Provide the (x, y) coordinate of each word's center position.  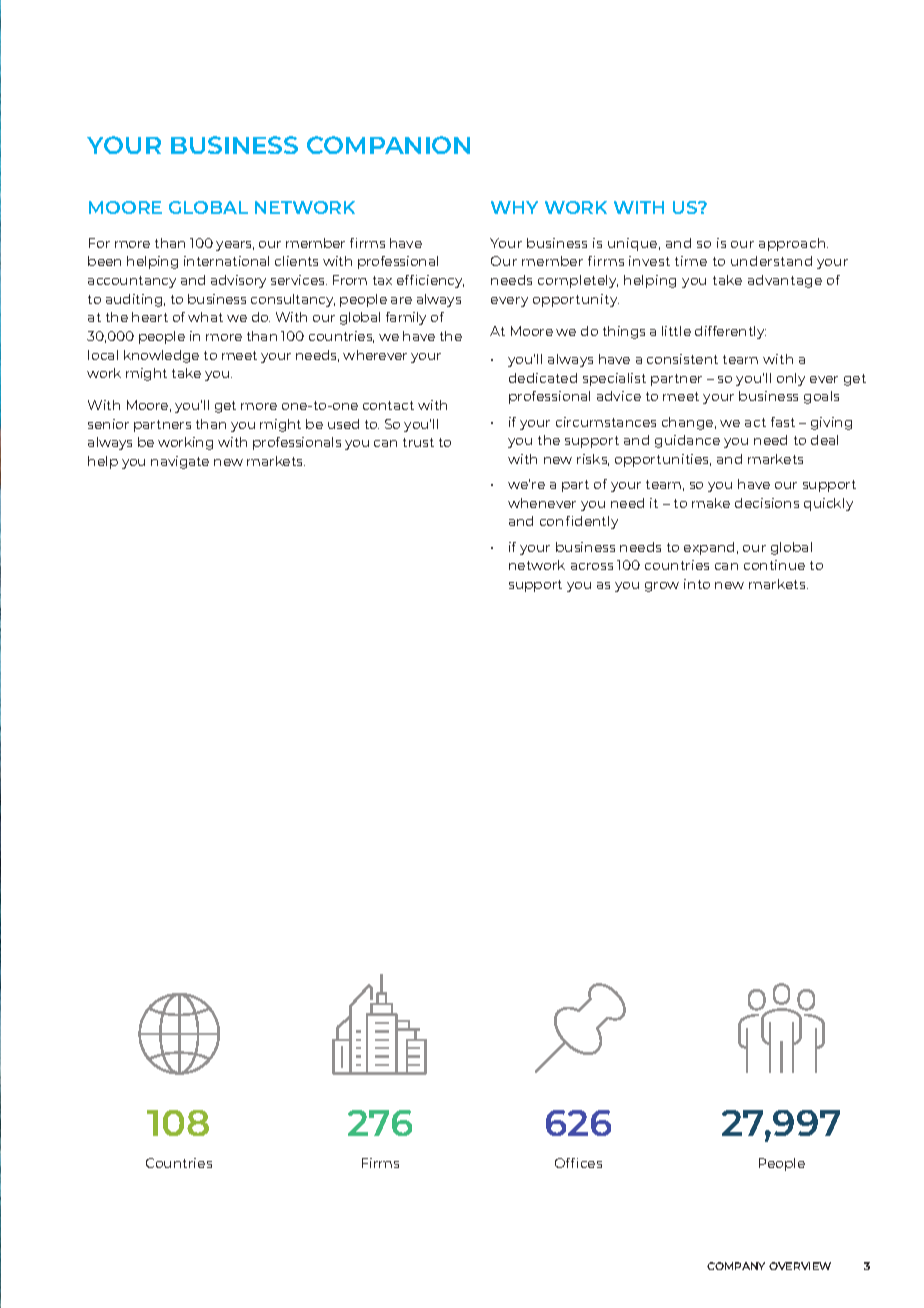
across (592, 566)
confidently (579, 522)
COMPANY (736, 1266)
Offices (578, 1163)
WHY (514, 207)
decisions (767, 503)
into (697, 584)
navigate (180, 462)
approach (793, 244)
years (235, 246)
